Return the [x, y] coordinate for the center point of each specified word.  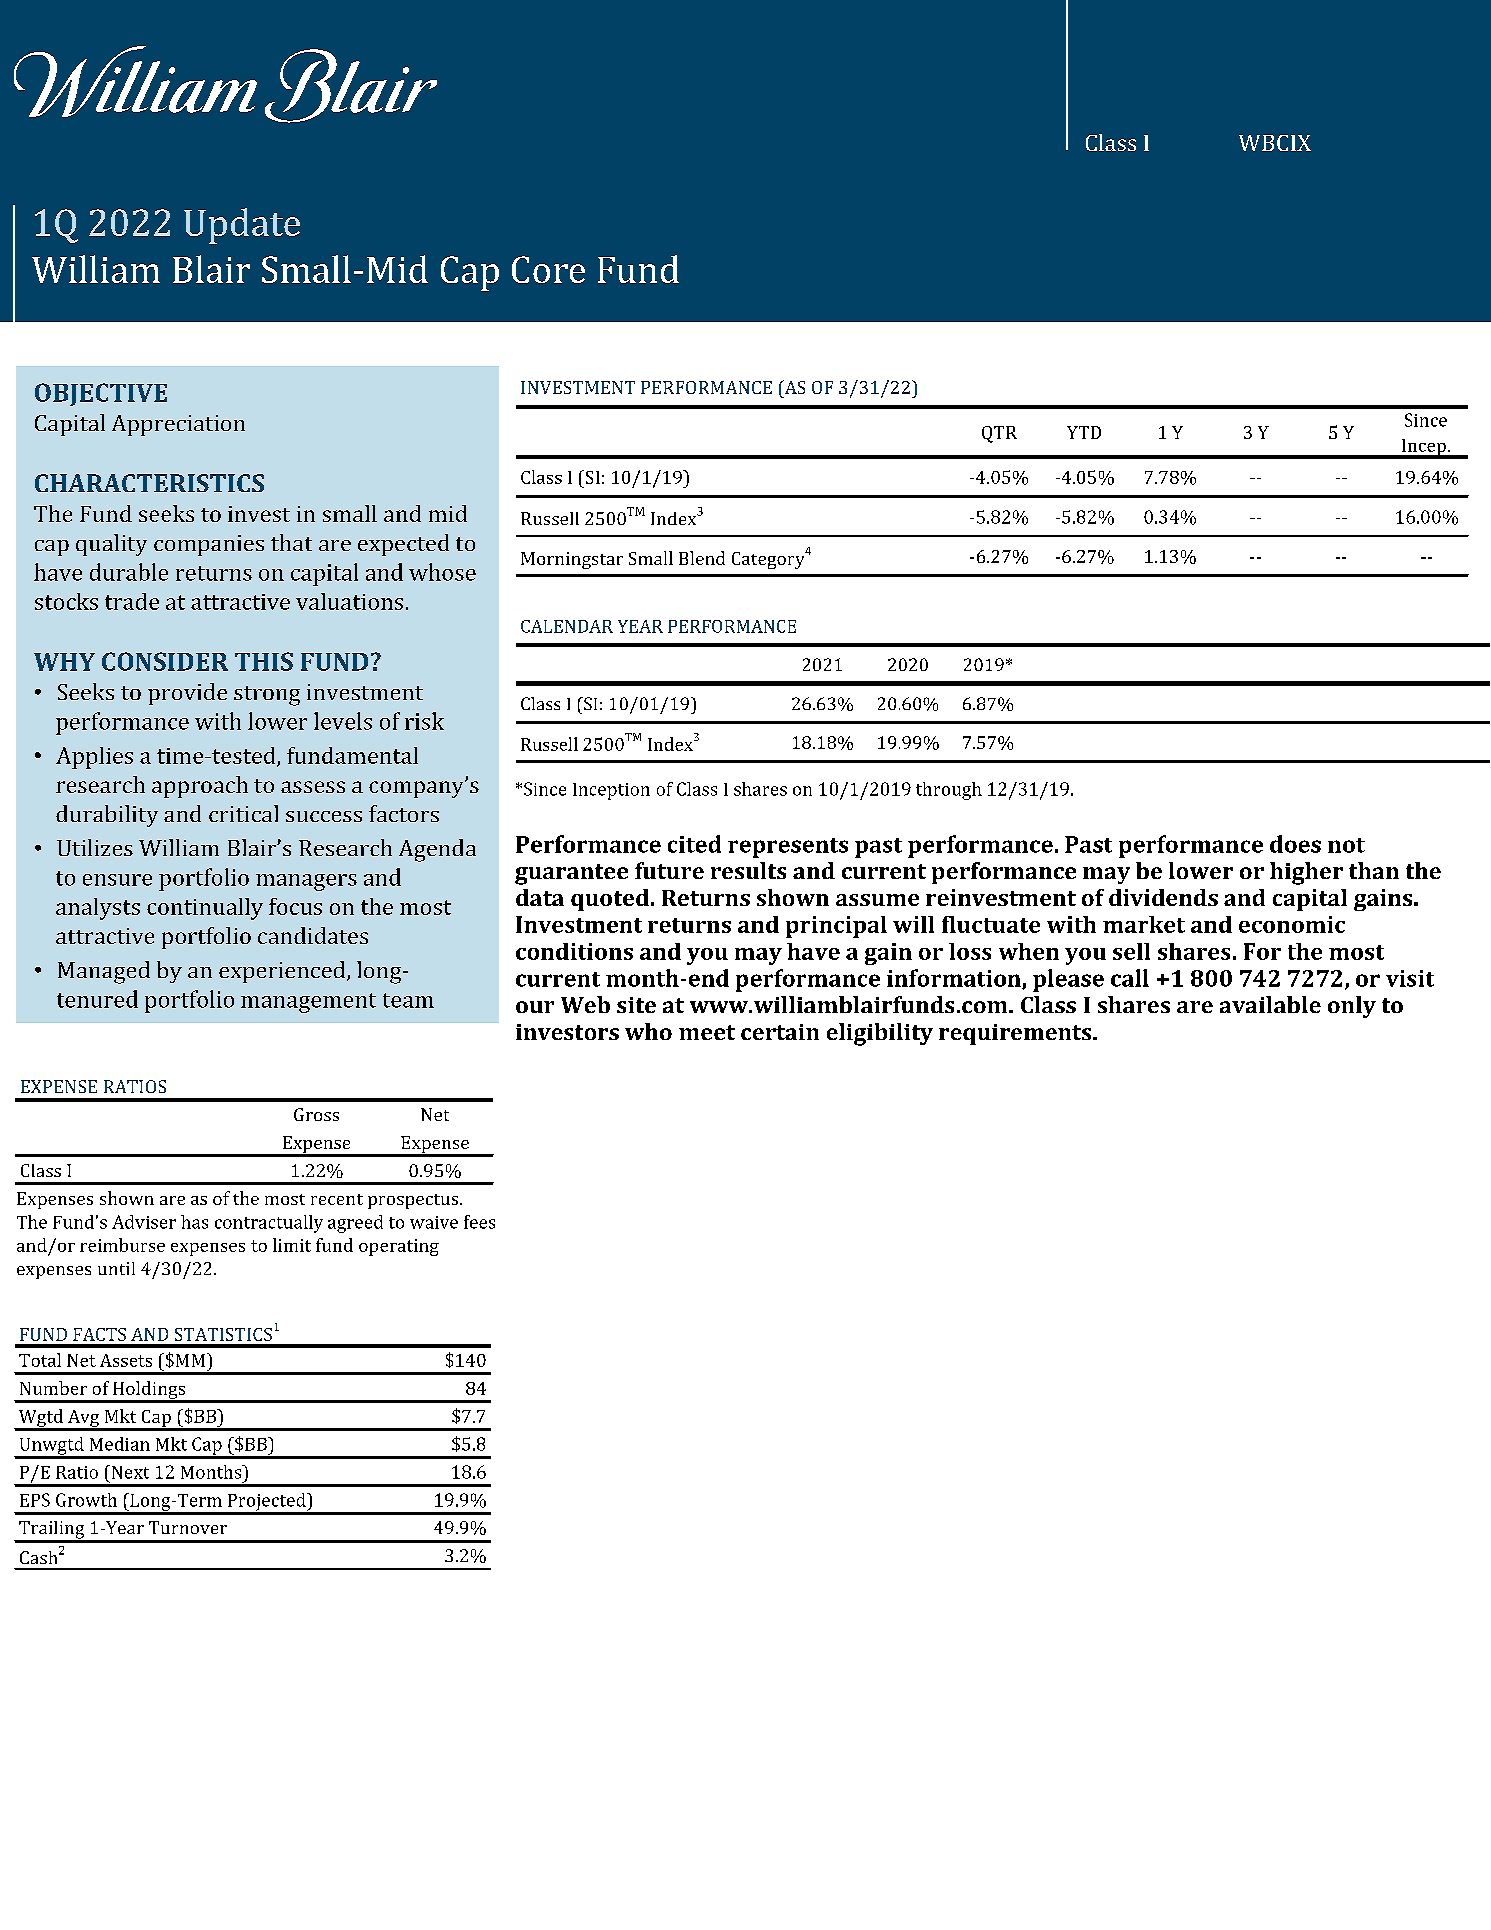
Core [548, 269]
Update [242, 226]
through [949, 791]
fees [479, 1222]
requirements [1016, 1034]
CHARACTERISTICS [149, 483]
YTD [1084, 432]
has [194, 1222]
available [1270, 1004]
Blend [702, 558]
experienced [283, 972]
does [1295, 844]
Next [129, 1472]
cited [694, 844]
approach [200, 787]
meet [707, 1032]
